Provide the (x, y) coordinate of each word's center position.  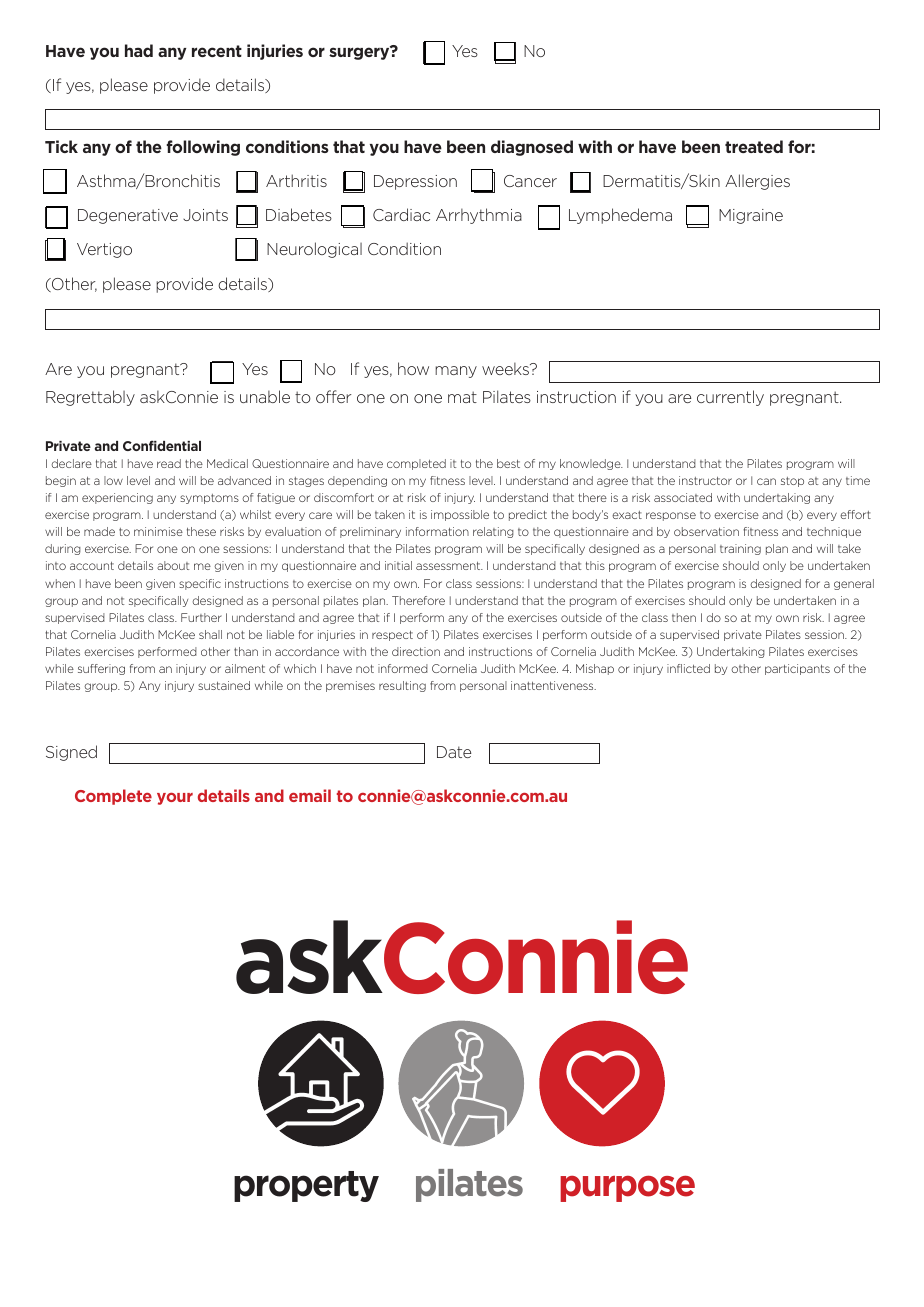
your (175, 799)
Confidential (162, 445)
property (306, 1186)
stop (792, 482)
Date (454, 752)
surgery (360, 53)
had (139, 50)
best (508, 463)
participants (797, 669)
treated (754, 146)
